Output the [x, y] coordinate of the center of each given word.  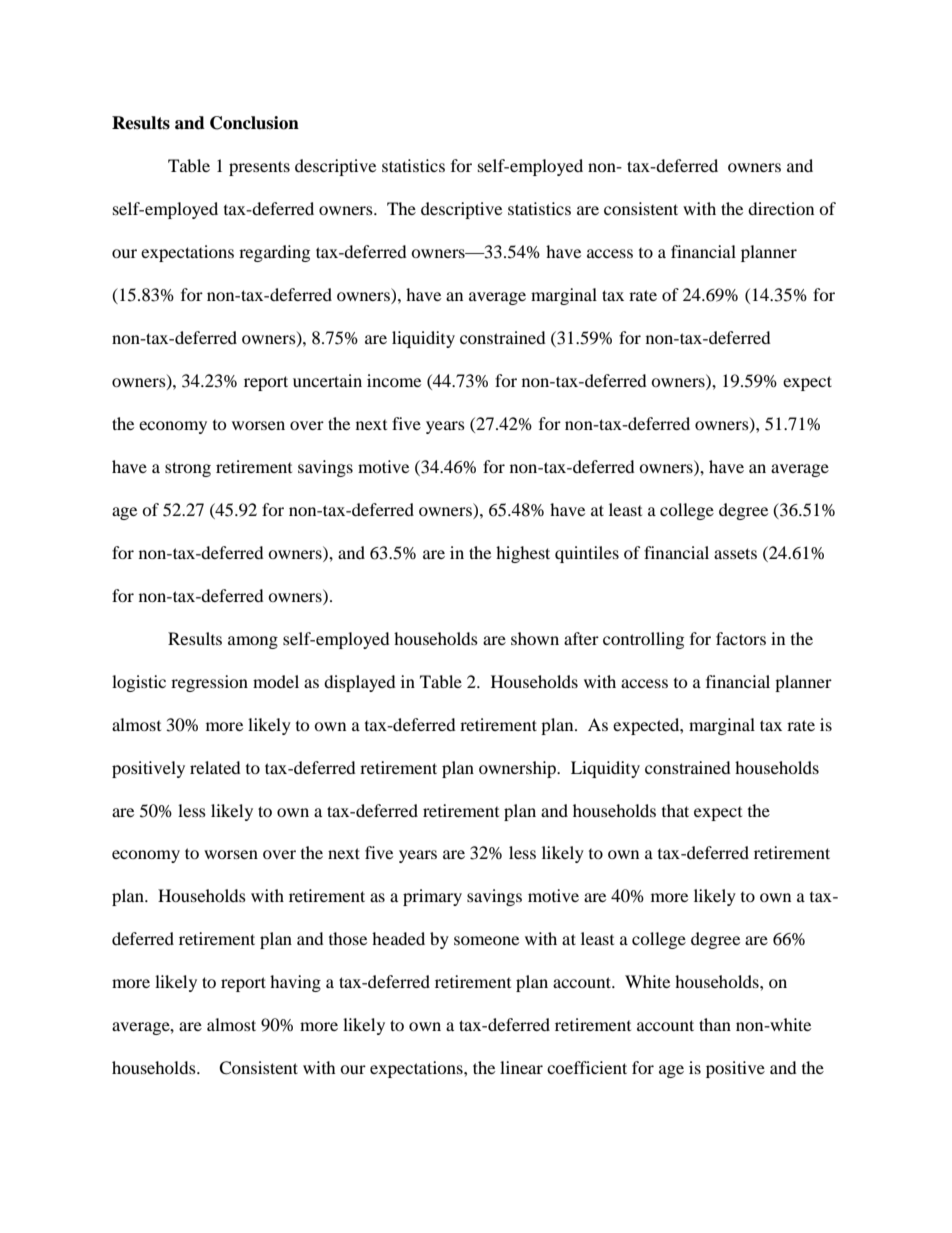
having [295, 983]
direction [781, 208]
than [715, 1024]
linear [521, 1067]
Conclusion [254, 123]
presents [259, 168]
